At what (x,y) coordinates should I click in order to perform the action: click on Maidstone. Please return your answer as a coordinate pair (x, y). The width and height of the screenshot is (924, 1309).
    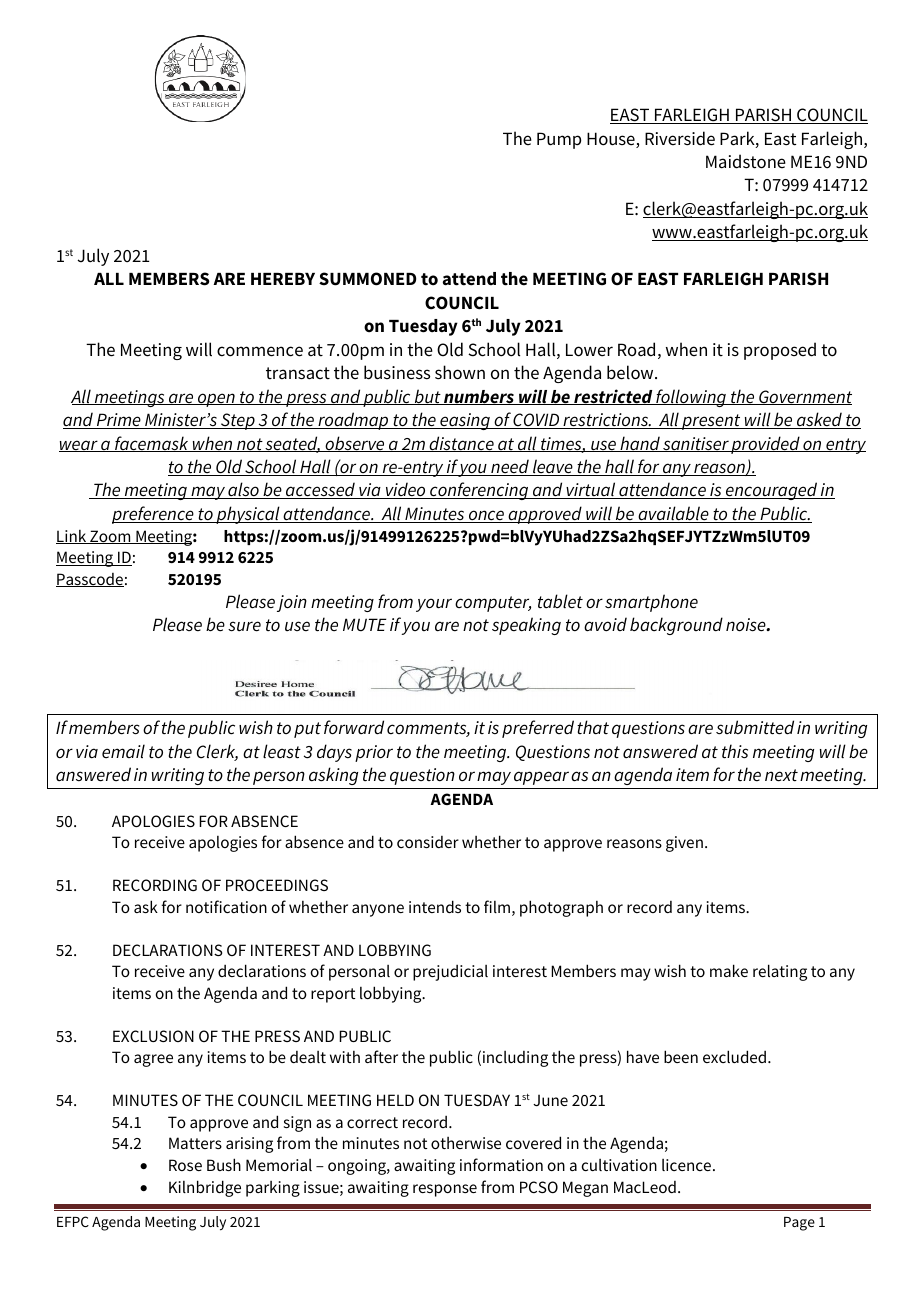
    Looking at the image, I should click on (746, 161).
